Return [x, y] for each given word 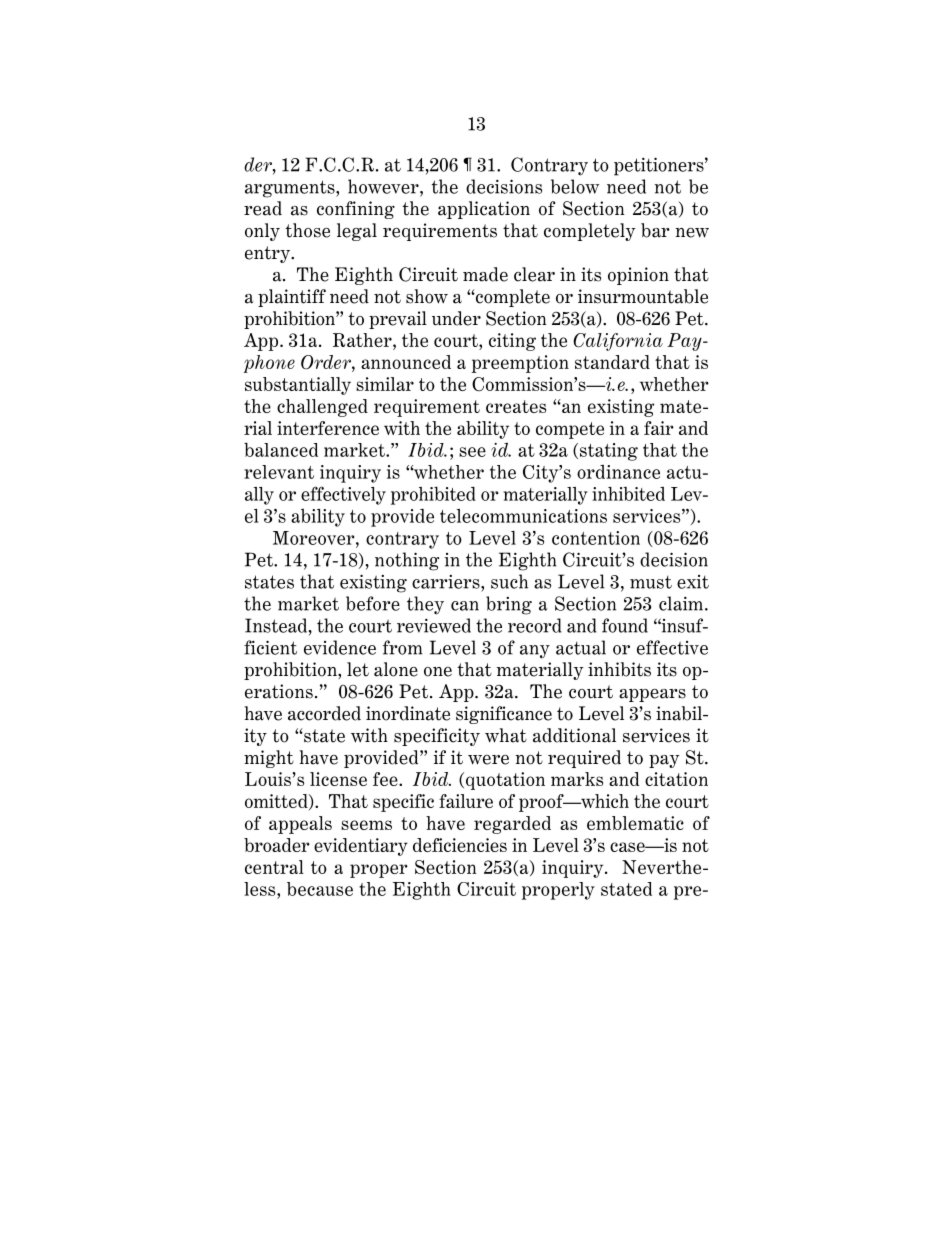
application [484, 210]
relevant [279, 472]
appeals [300, 825]
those [307, 230]
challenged [322, 408]
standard [612, 362]
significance [504, 715]
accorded [324, 713]
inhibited [628, 494]
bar [655, 230]
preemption [520, 364]
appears [652, 695]
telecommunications [523, 516]
